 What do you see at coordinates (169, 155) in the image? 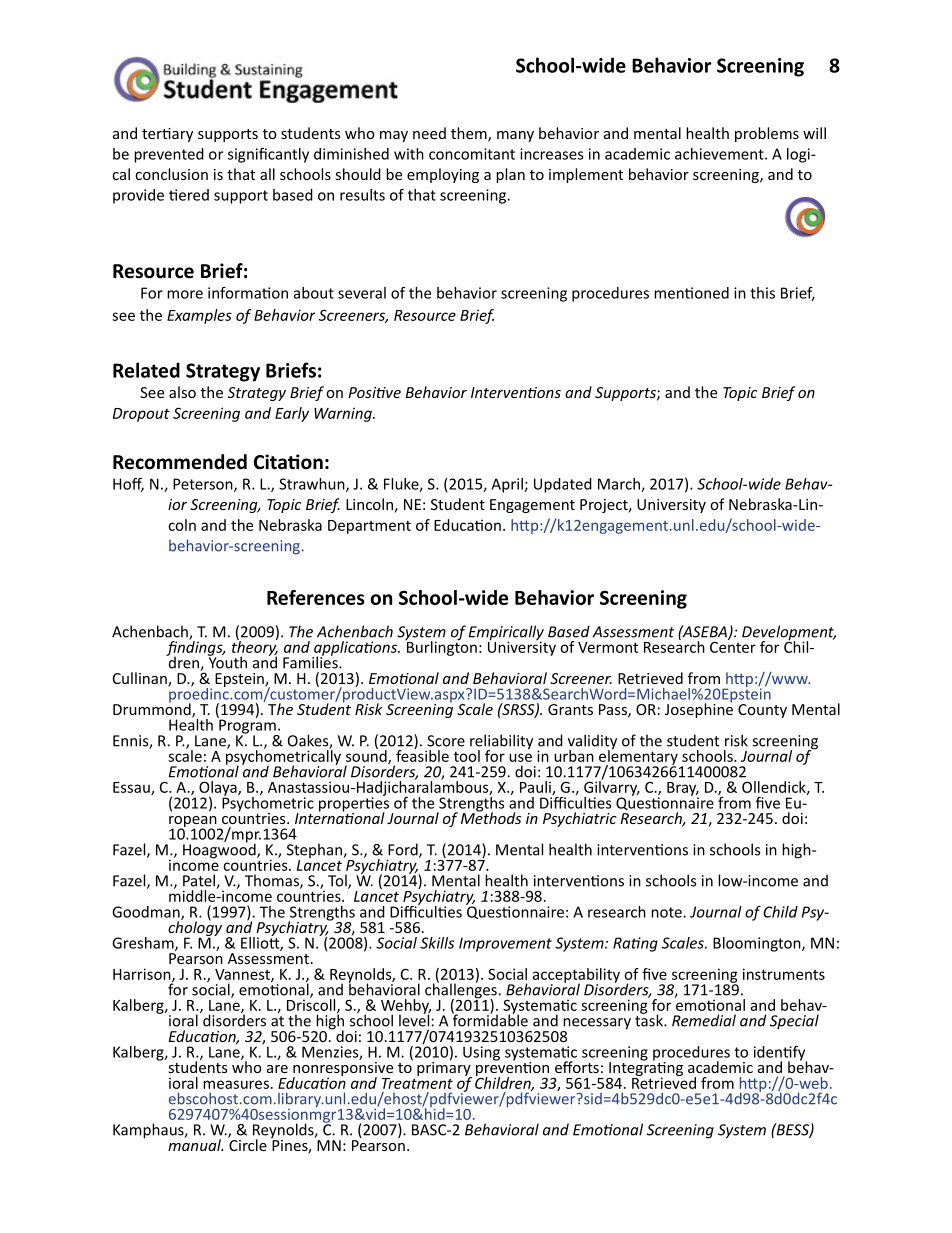
I see `prevented` at bounding box center [169, 155].
